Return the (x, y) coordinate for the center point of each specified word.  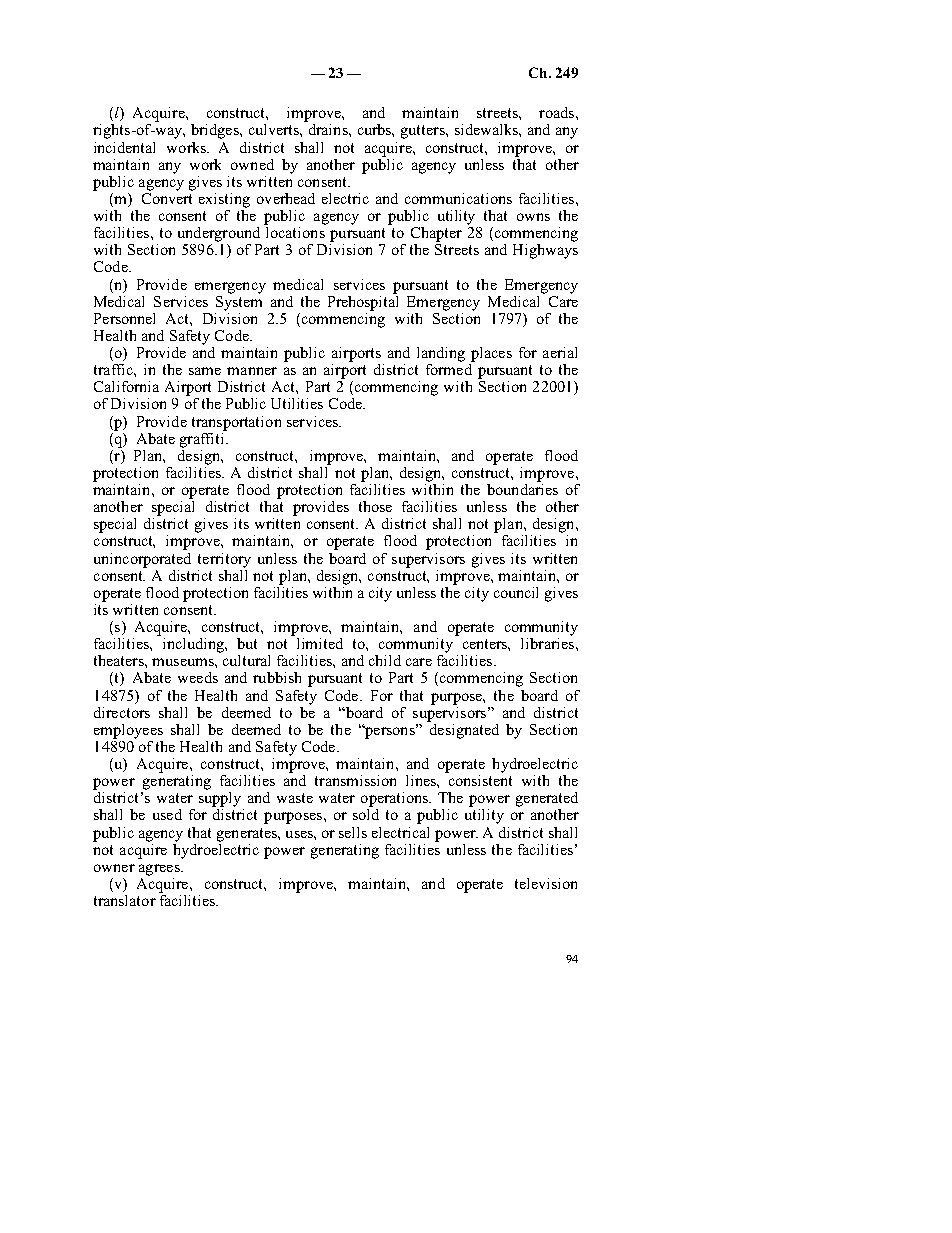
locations (295, 231)
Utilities (297, 403)
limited (320, 643)
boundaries (522, 488)
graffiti (203, 439)
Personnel (124, 318)
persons (390, 732)
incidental (124, 147)
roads (556, 112)
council (516, 592)
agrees (160, 870)
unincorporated (142, 560)
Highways (545, 250)
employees (128, 731)
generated (547, 799)
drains (329, 129)
